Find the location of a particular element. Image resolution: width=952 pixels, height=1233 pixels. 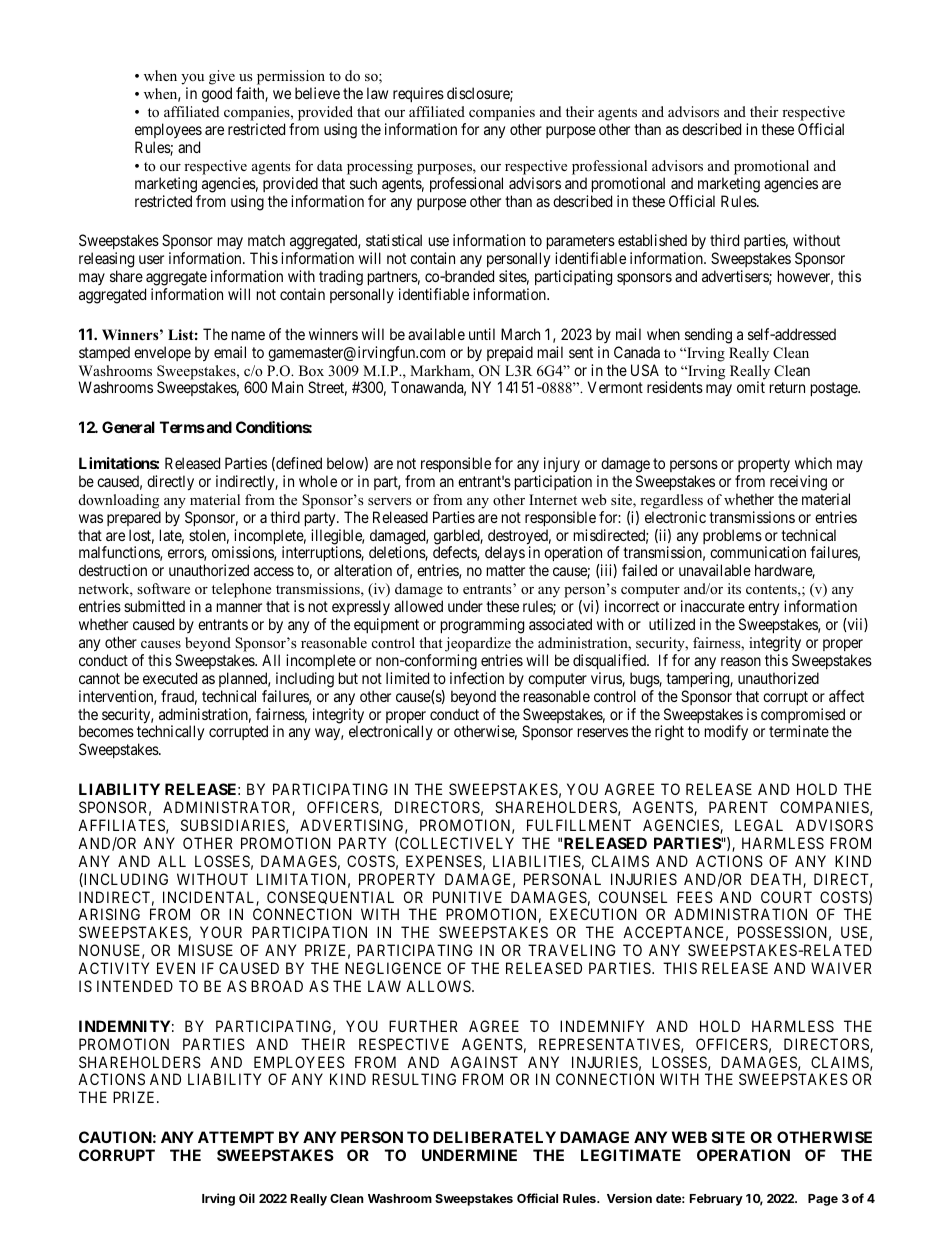

good is located at coordinates (217, 95).
